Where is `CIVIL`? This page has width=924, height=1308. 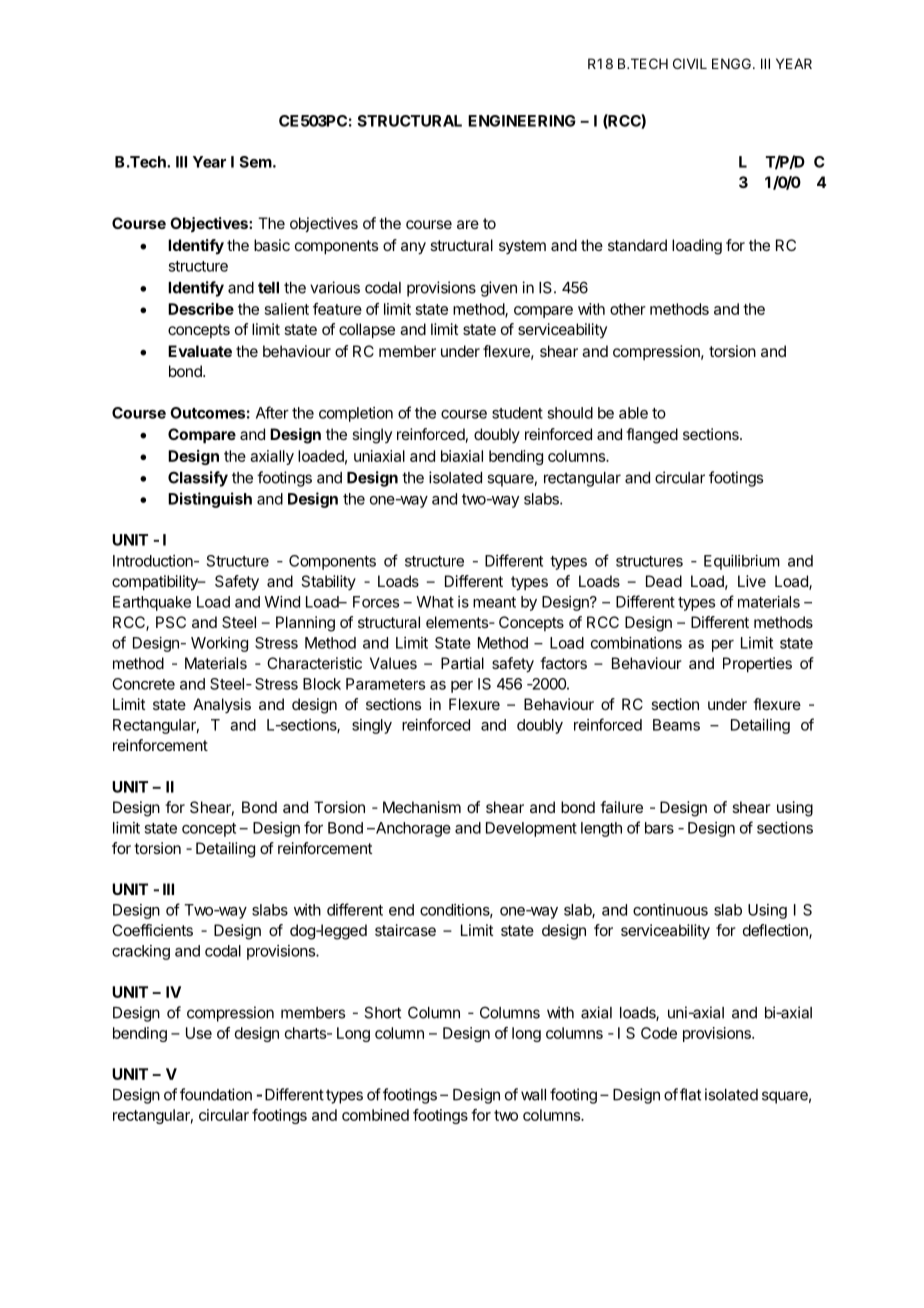
CIVIL is located at coordinates (690, 63).
